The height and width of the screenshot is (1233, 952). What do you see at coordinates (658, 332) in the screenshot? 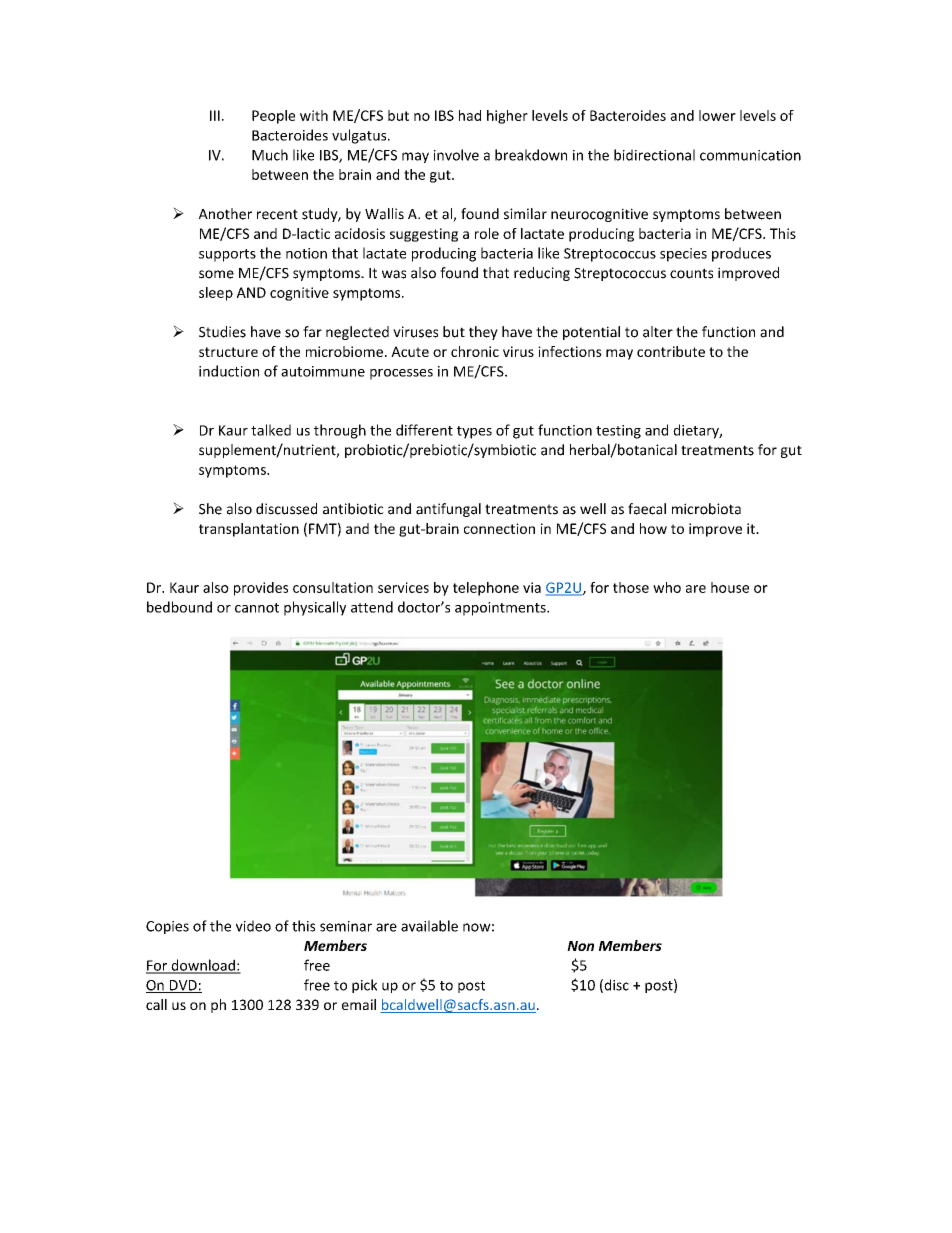
I see `alter` at bounding box center [658, 332].
